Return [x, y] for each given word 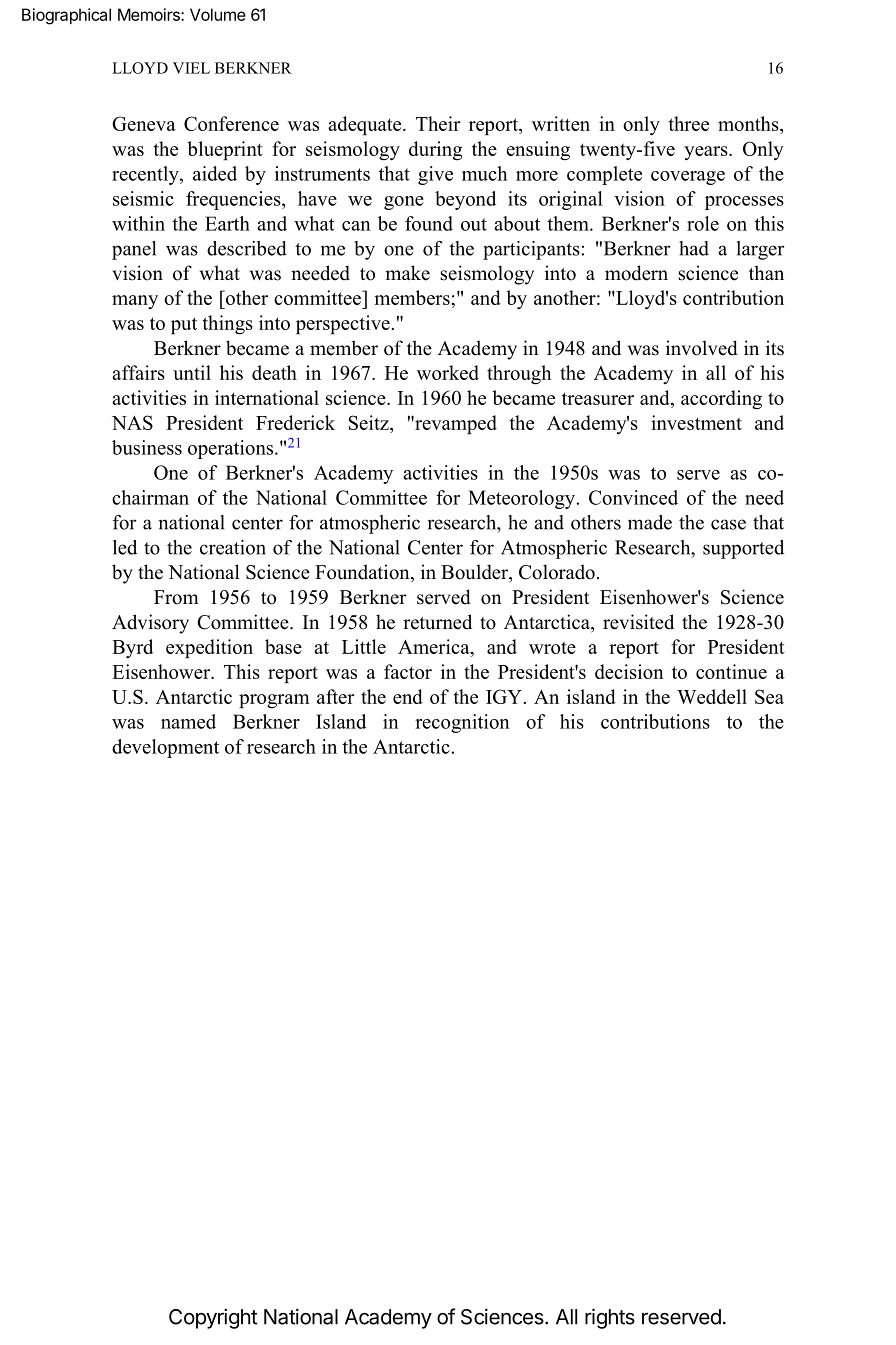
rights [610, 1318]
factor [408, 671]
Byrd [132, 648]
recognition [462, 723]
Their [438, 123]
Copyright [213, 1318]
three [689, 123]
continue [731, 671]
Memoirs [150, 14]
